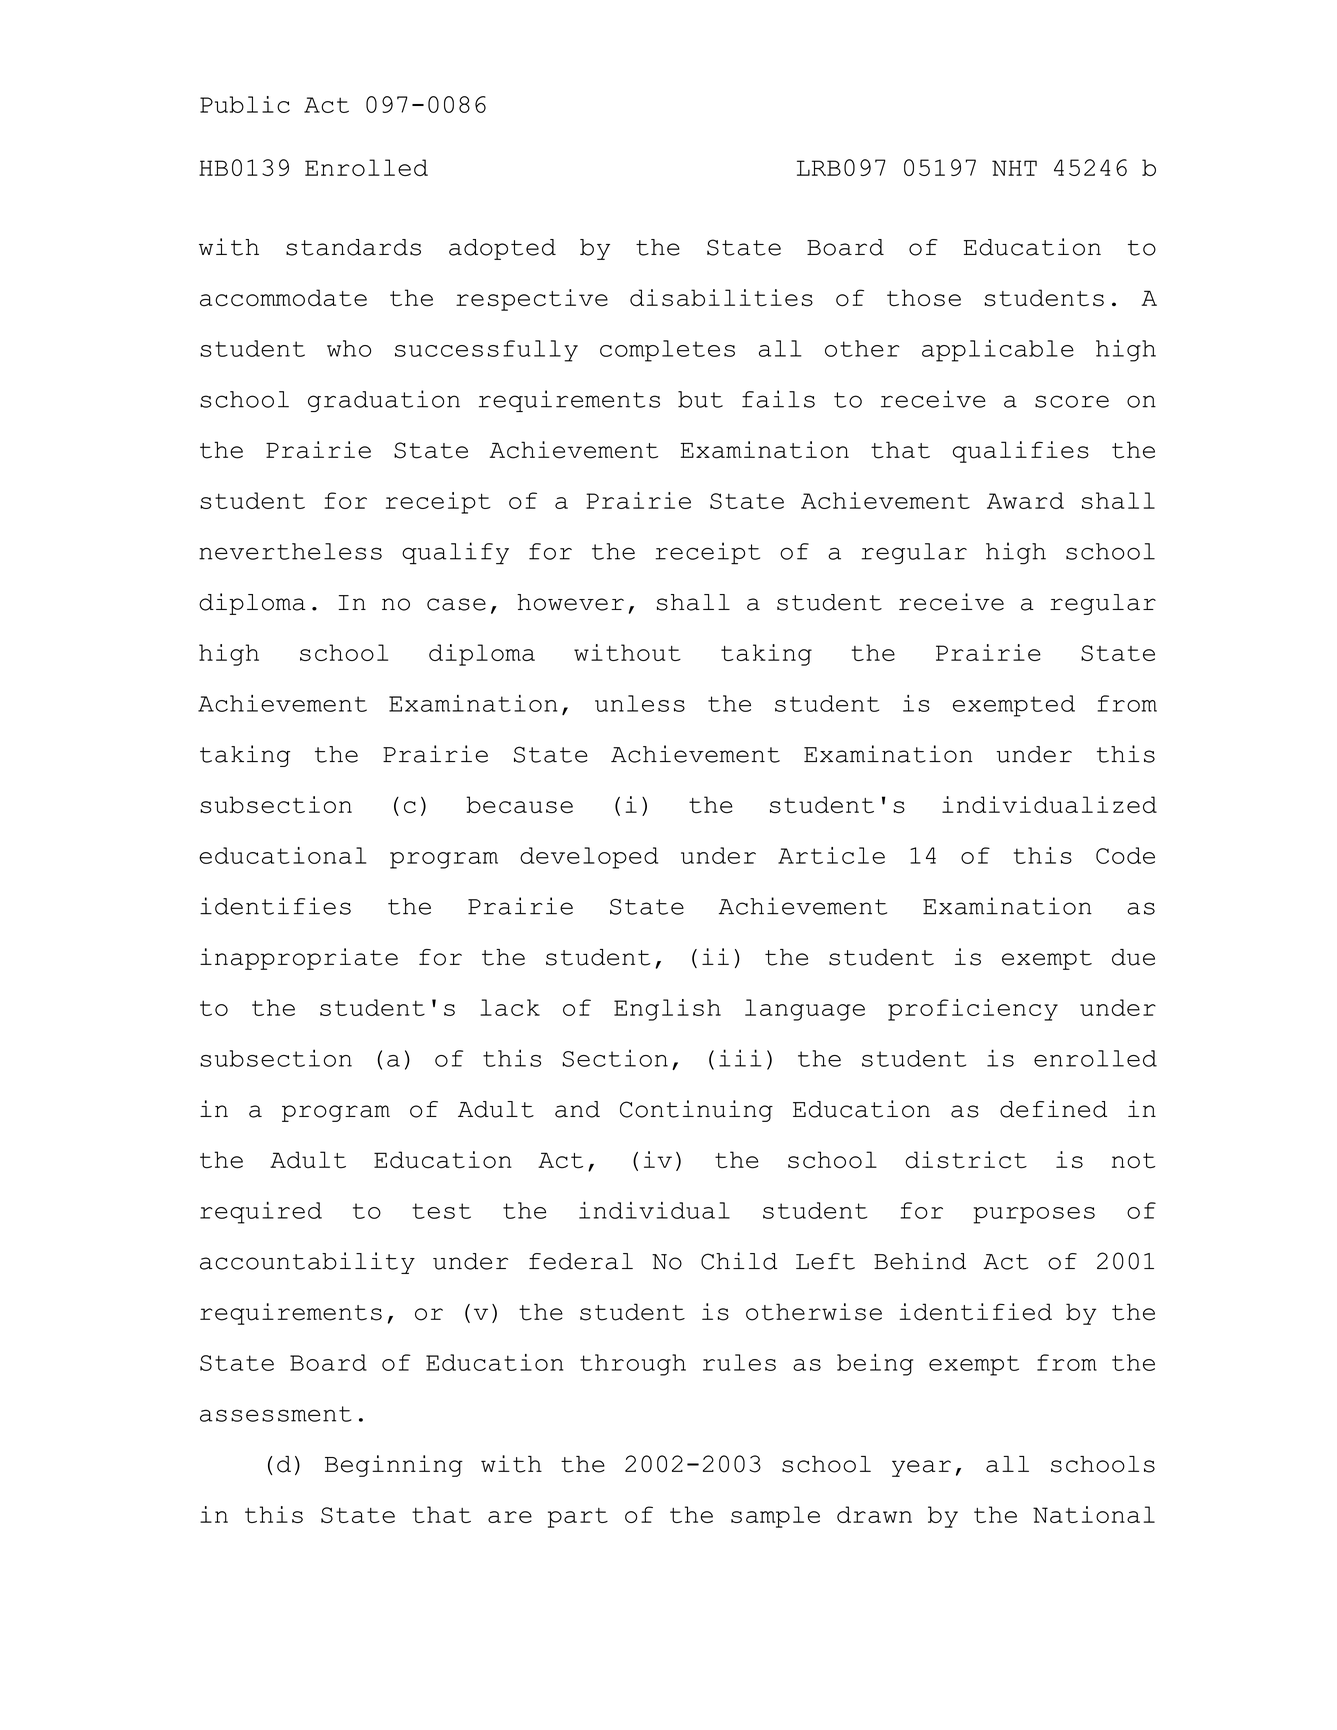  I want to click on National, so click(1094, 1514).
